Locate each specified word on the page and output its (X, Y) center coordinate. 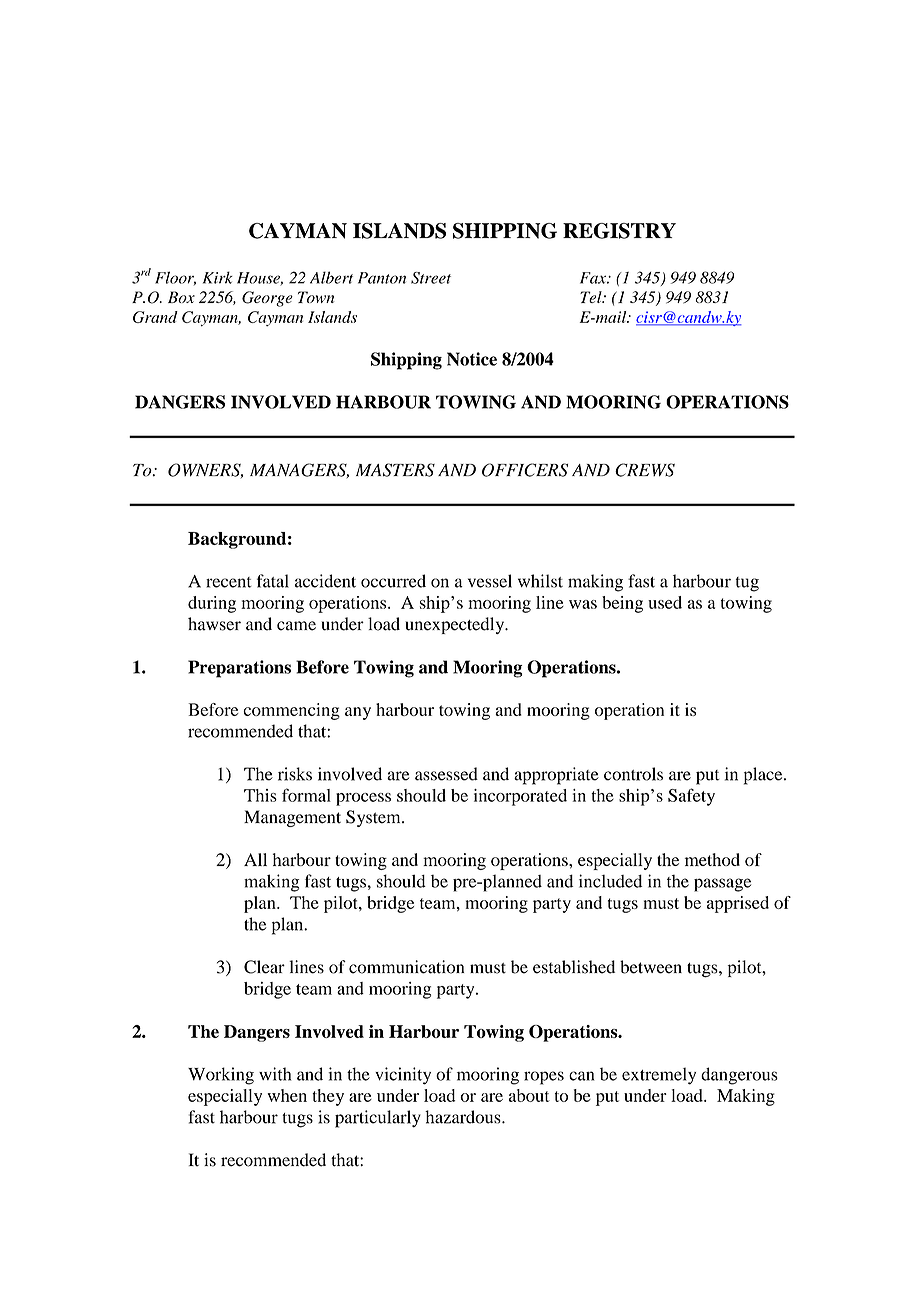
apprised (738, 904)
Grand (155, 317)
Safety (691, 797)
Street (431, 278)
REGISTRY (619, 231)
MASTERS (395, 470)
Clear (264, 967)
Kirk (218, 277)
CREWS (645, 470)
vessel (490, 581)
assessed (446, 774)
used (665, 602)
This (260, 795)
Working (221, 1076)
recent (229, 582)
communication (406, 967)
